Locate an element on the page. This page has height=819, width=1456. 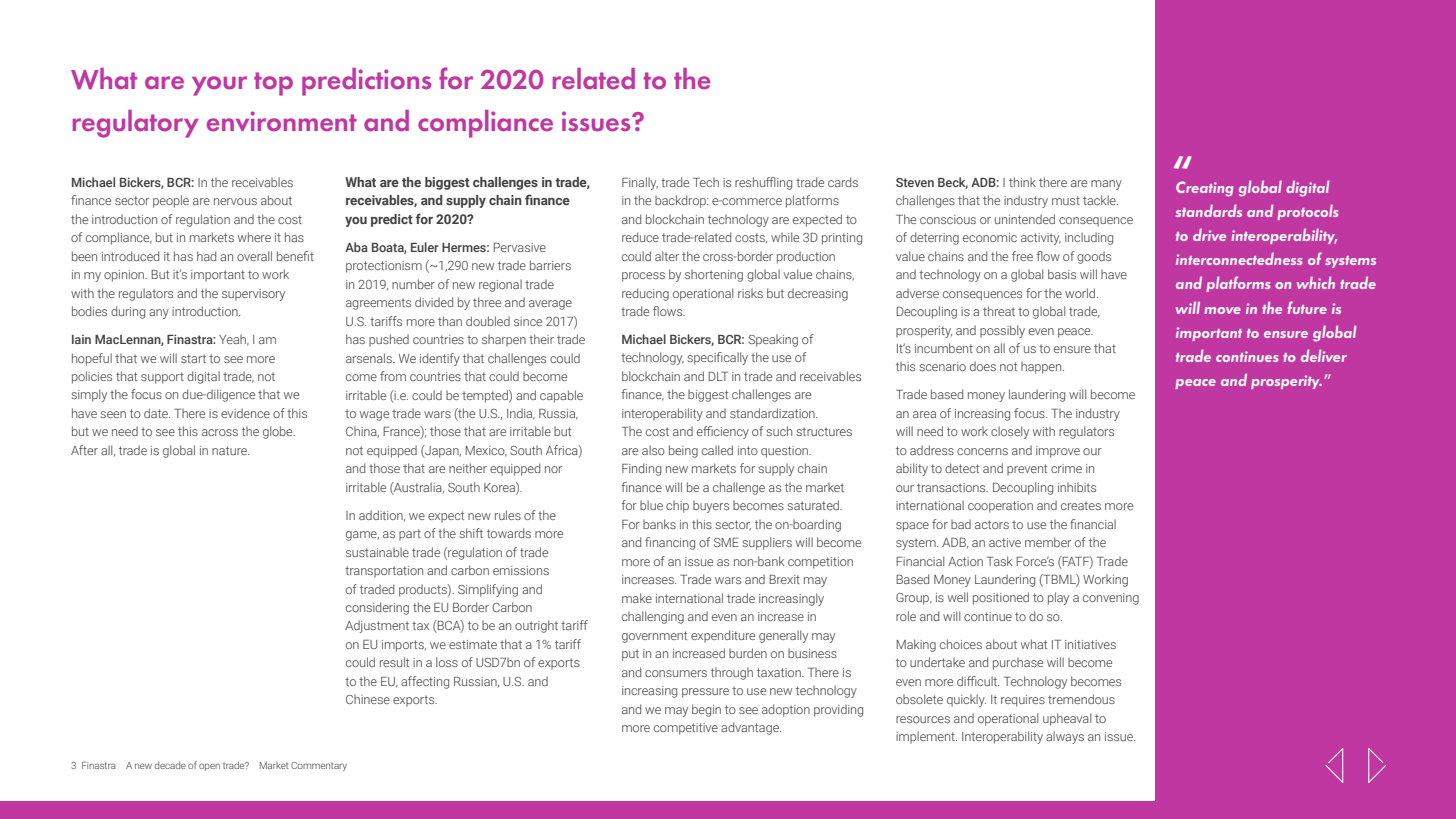
make is located at coordinates (637, 598).
